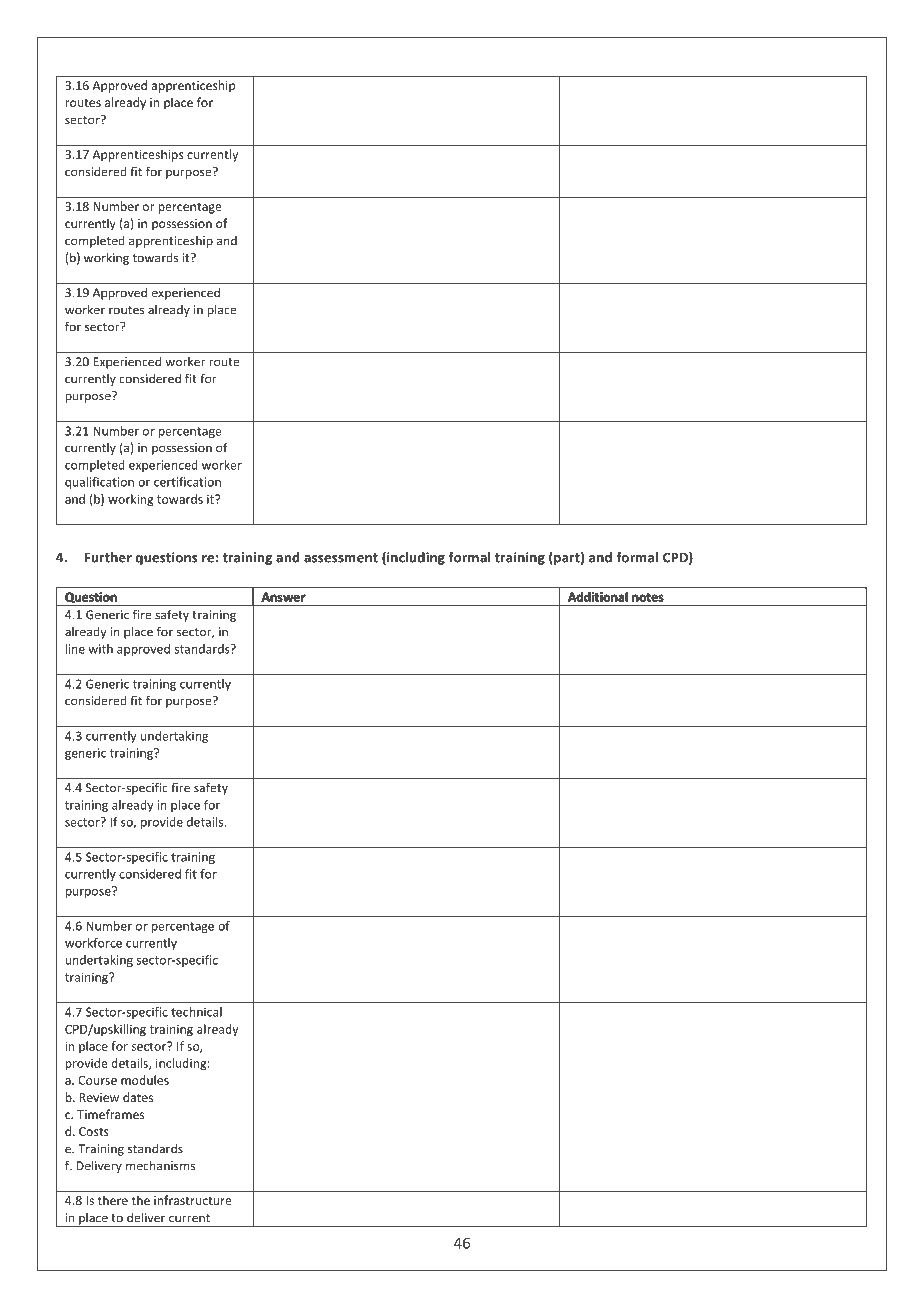 The width and height of the image is (924, 1308). Describe the element at coordinates (341, 558) in the image. I see `assessment` at that location.
